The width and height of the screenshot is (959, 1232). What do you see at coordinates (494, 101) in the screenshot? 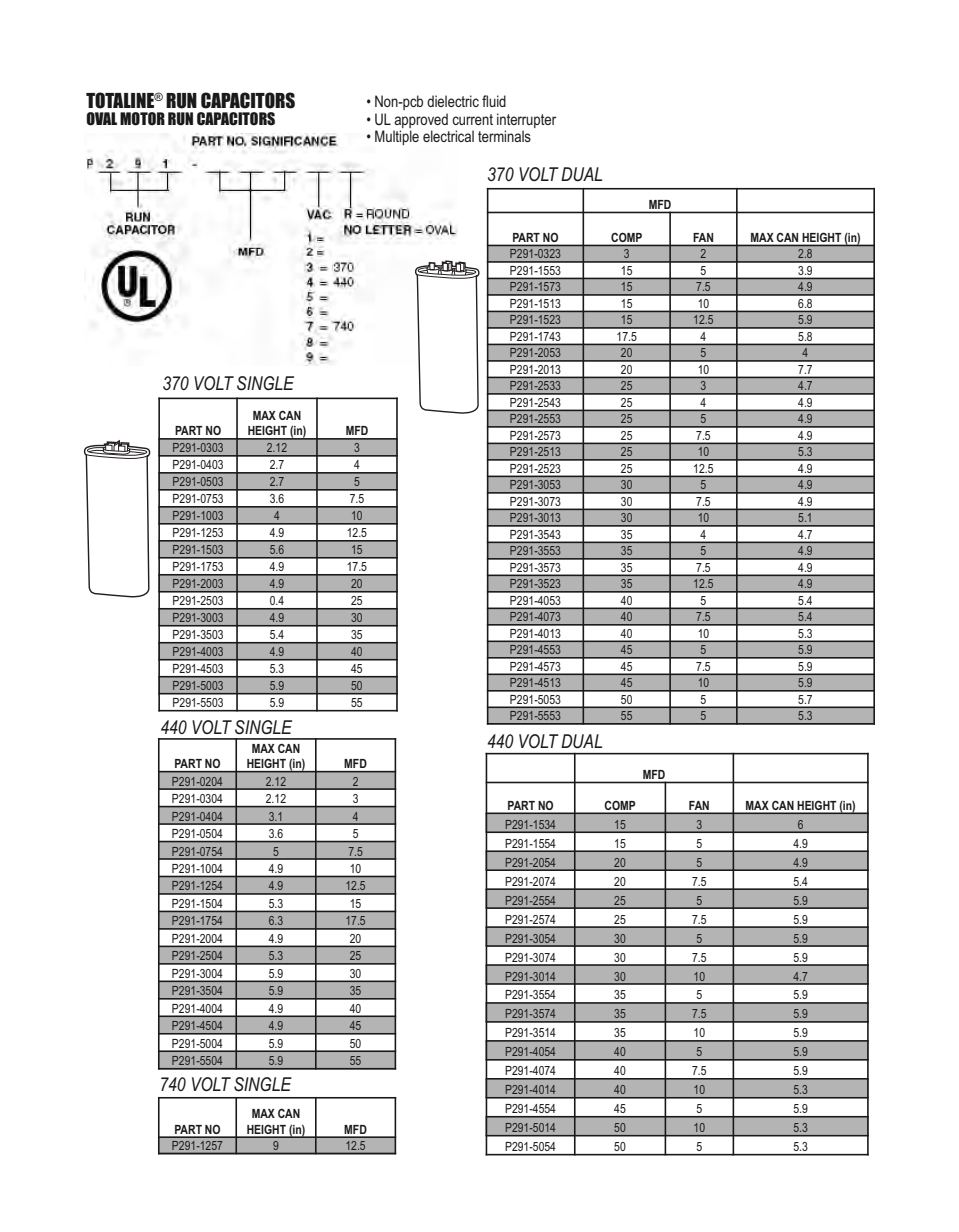
I see `fluid` at bounding box center [494, 101].
